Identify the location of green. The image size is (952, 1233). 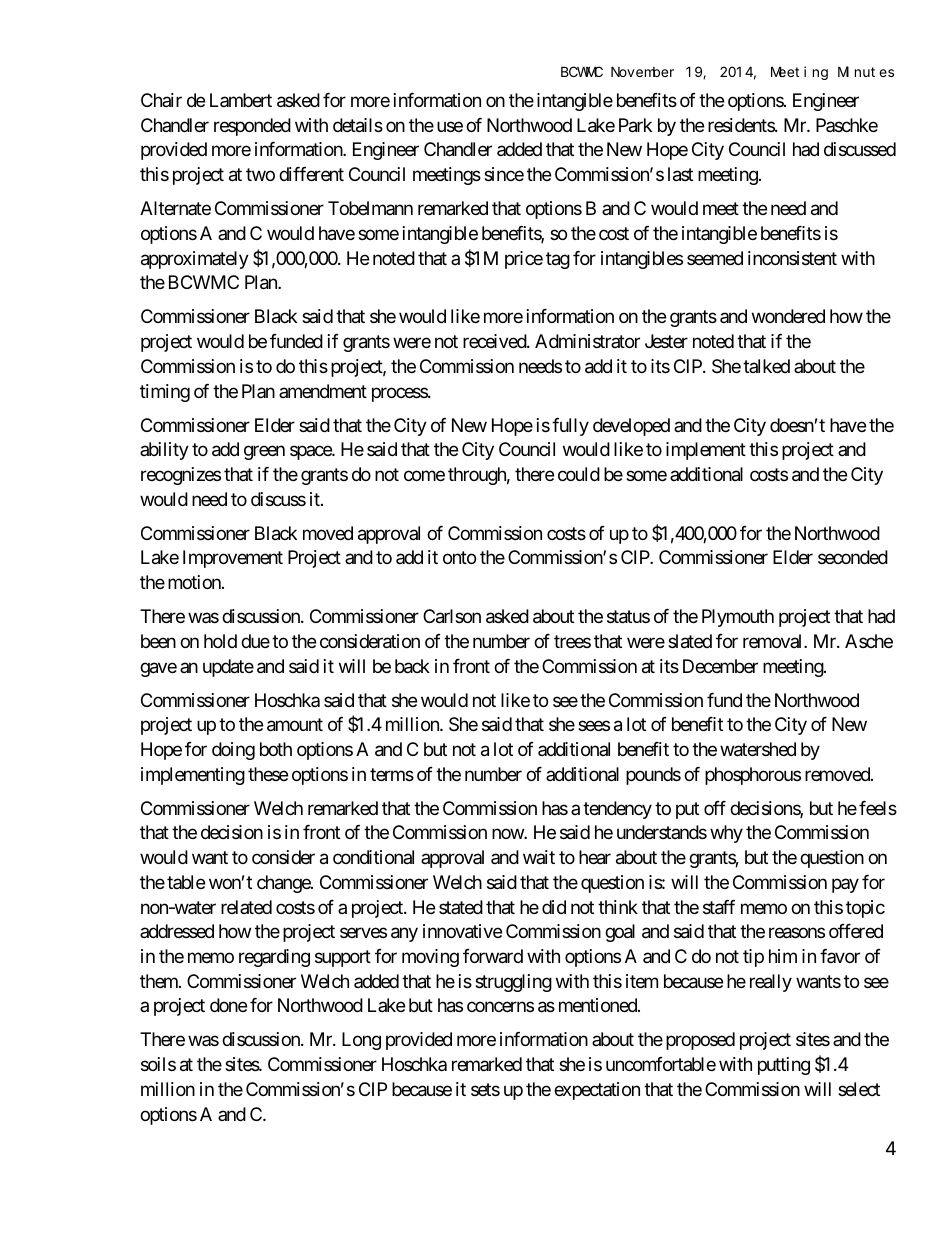
(264, 453).
